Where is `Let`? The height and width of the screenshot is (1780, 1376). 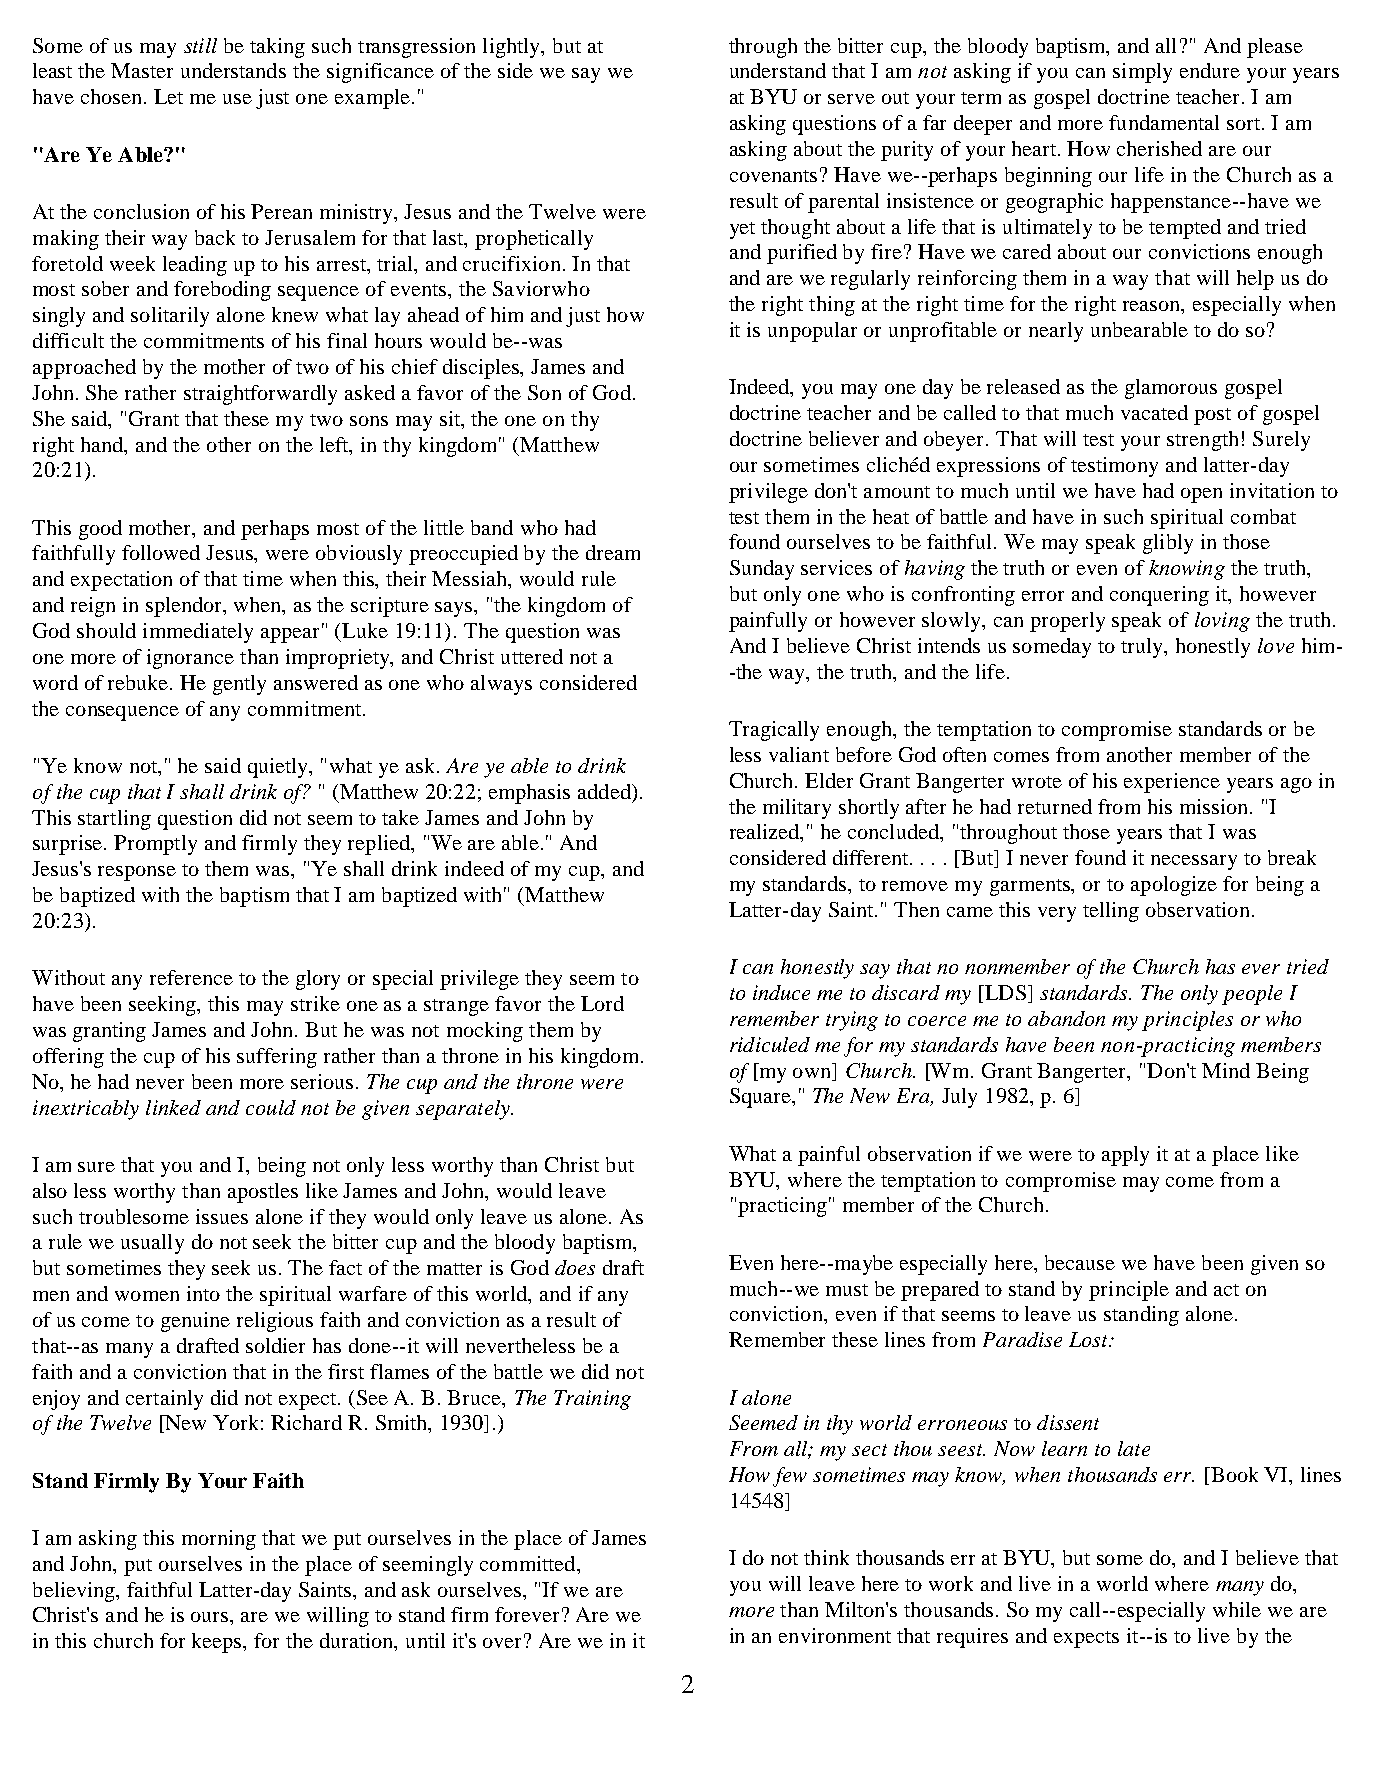 Let is located at coordinates (168, 96).
